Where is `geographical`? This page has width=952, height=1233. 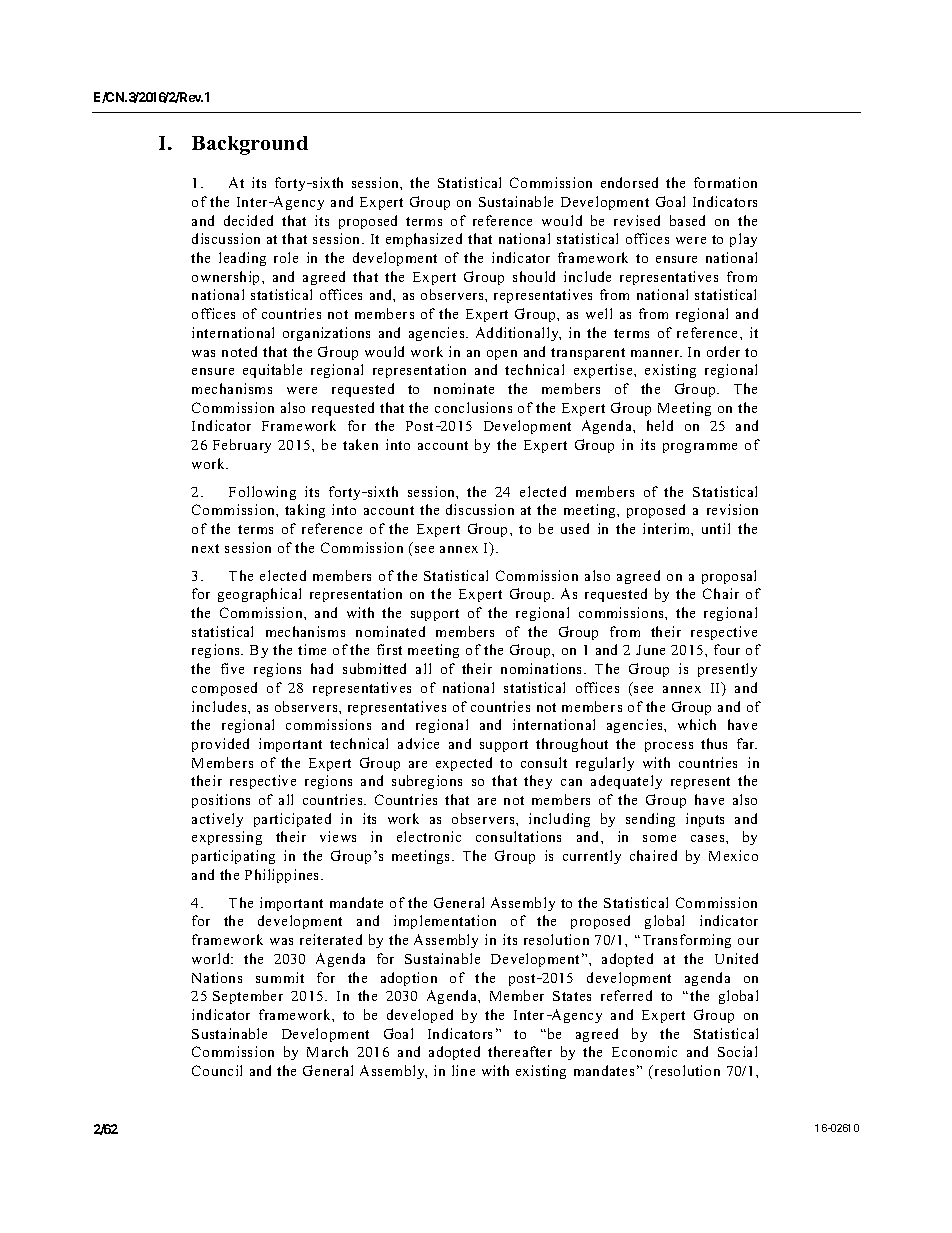
geographical is located at coordinates (259, 595).
